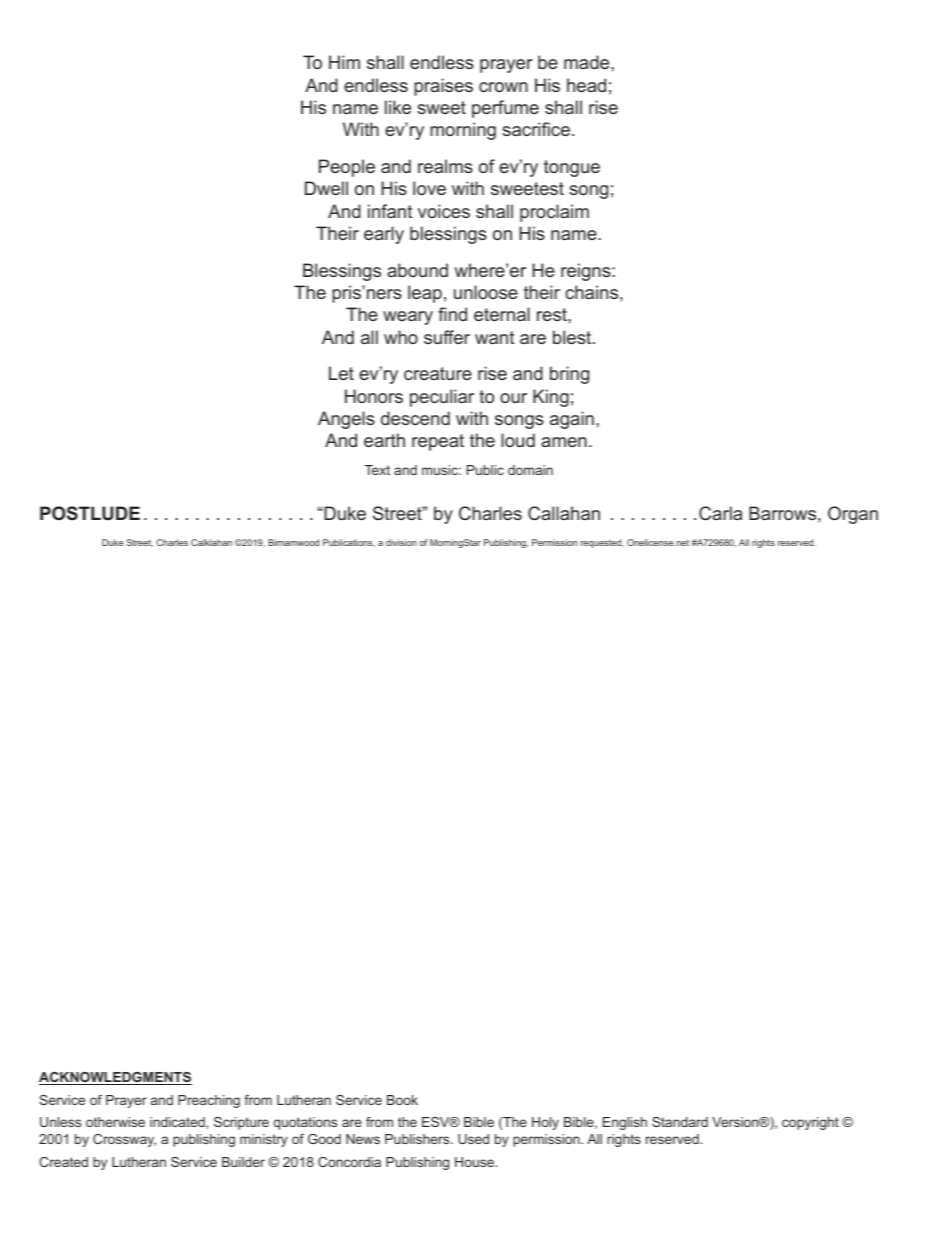 This page has height=1233, width=952. Describe the element at coordinates (564, 513) in the page. I see `Callahan` at that location.
